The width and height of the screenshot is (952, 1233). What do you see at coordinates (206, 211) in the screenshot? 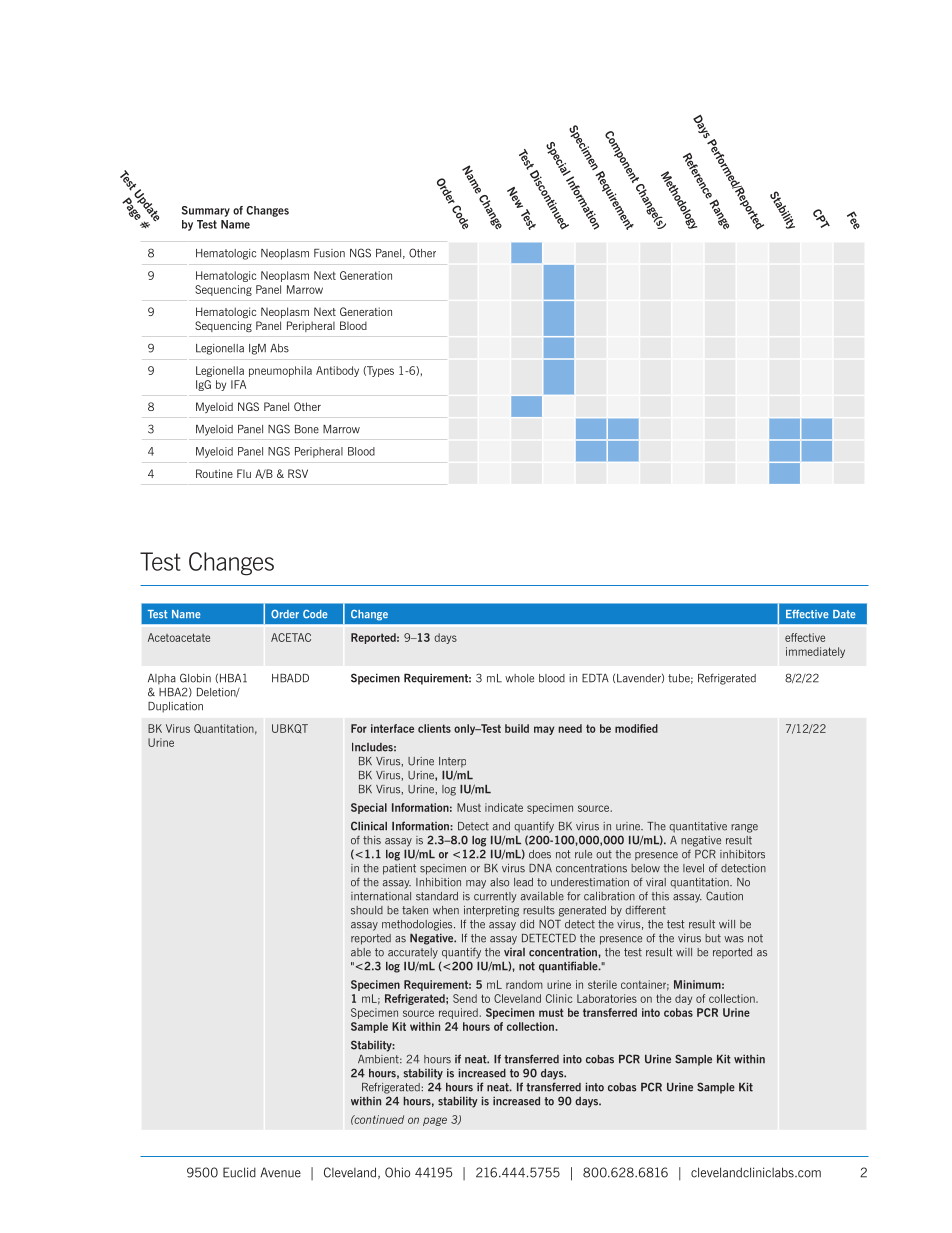
I see `Summary` at bounding box center [206, 211].
